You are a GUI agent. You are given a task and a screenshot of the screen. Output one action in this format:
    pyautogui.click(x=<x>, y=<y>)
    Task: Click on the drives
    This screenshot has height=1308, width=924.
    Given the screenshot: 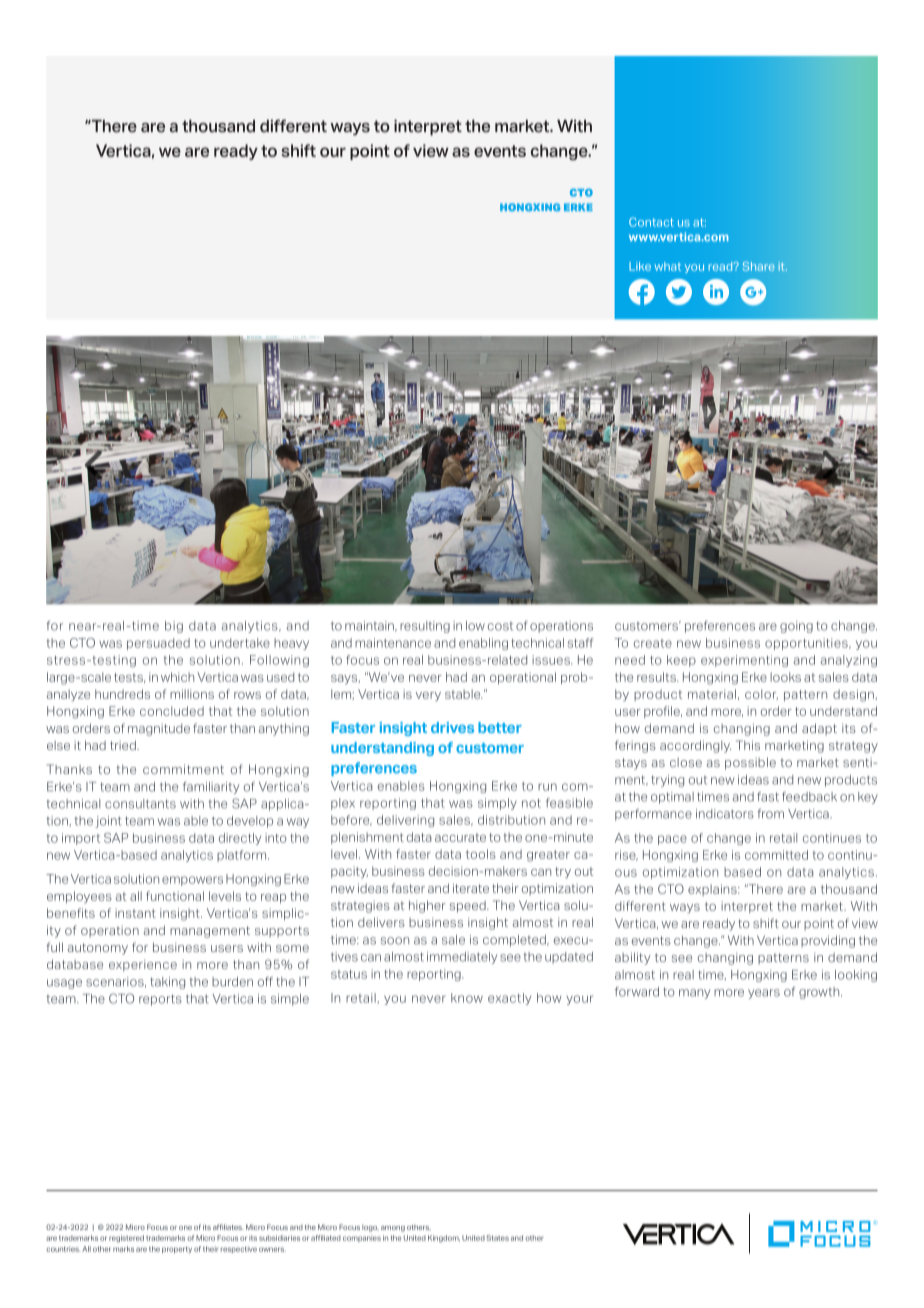 What is the action you would take?
    pyautogui.click(x=452, y=727)
